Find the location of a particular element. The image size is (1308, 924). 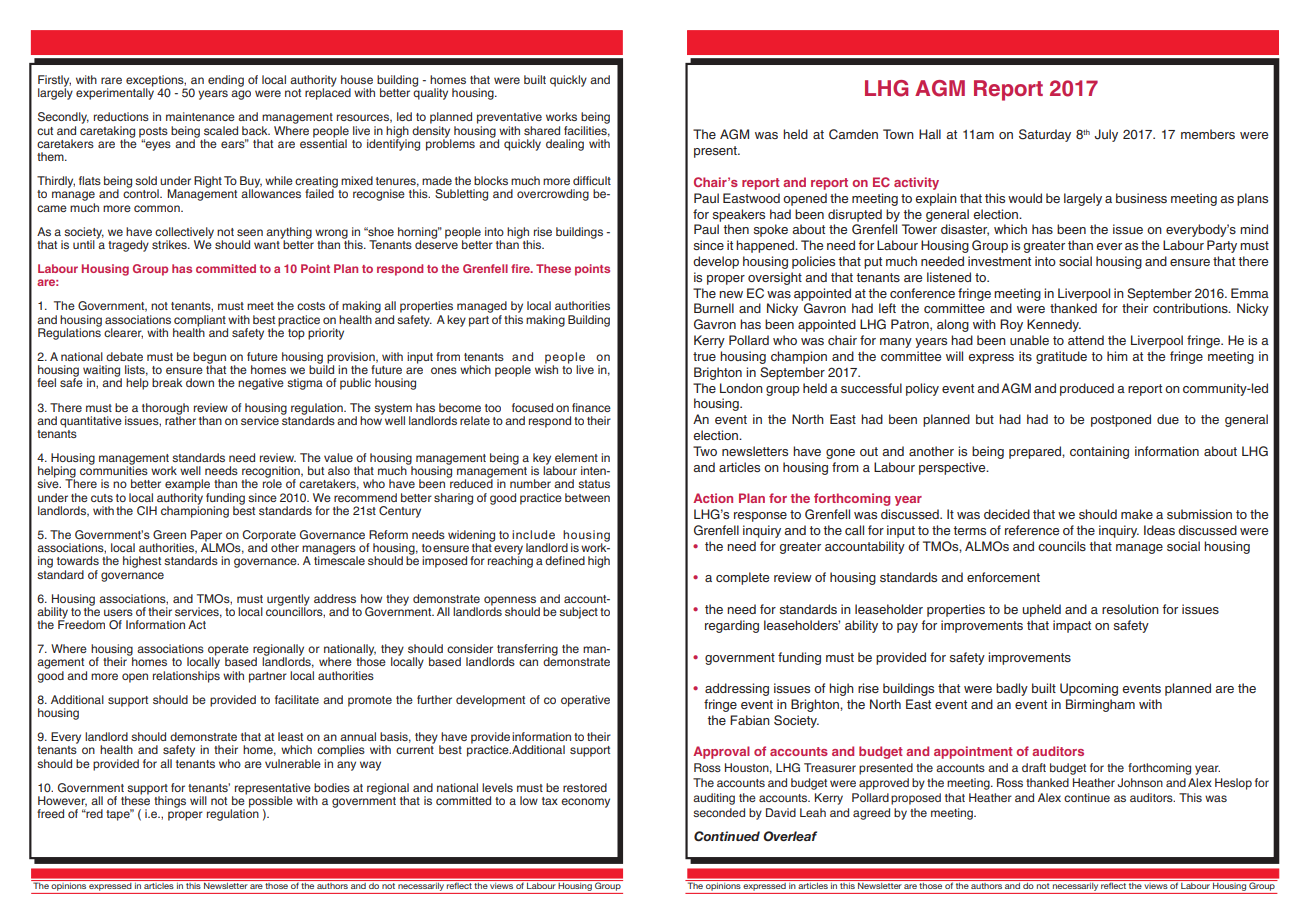

element is located at coordinates (576, 457).
